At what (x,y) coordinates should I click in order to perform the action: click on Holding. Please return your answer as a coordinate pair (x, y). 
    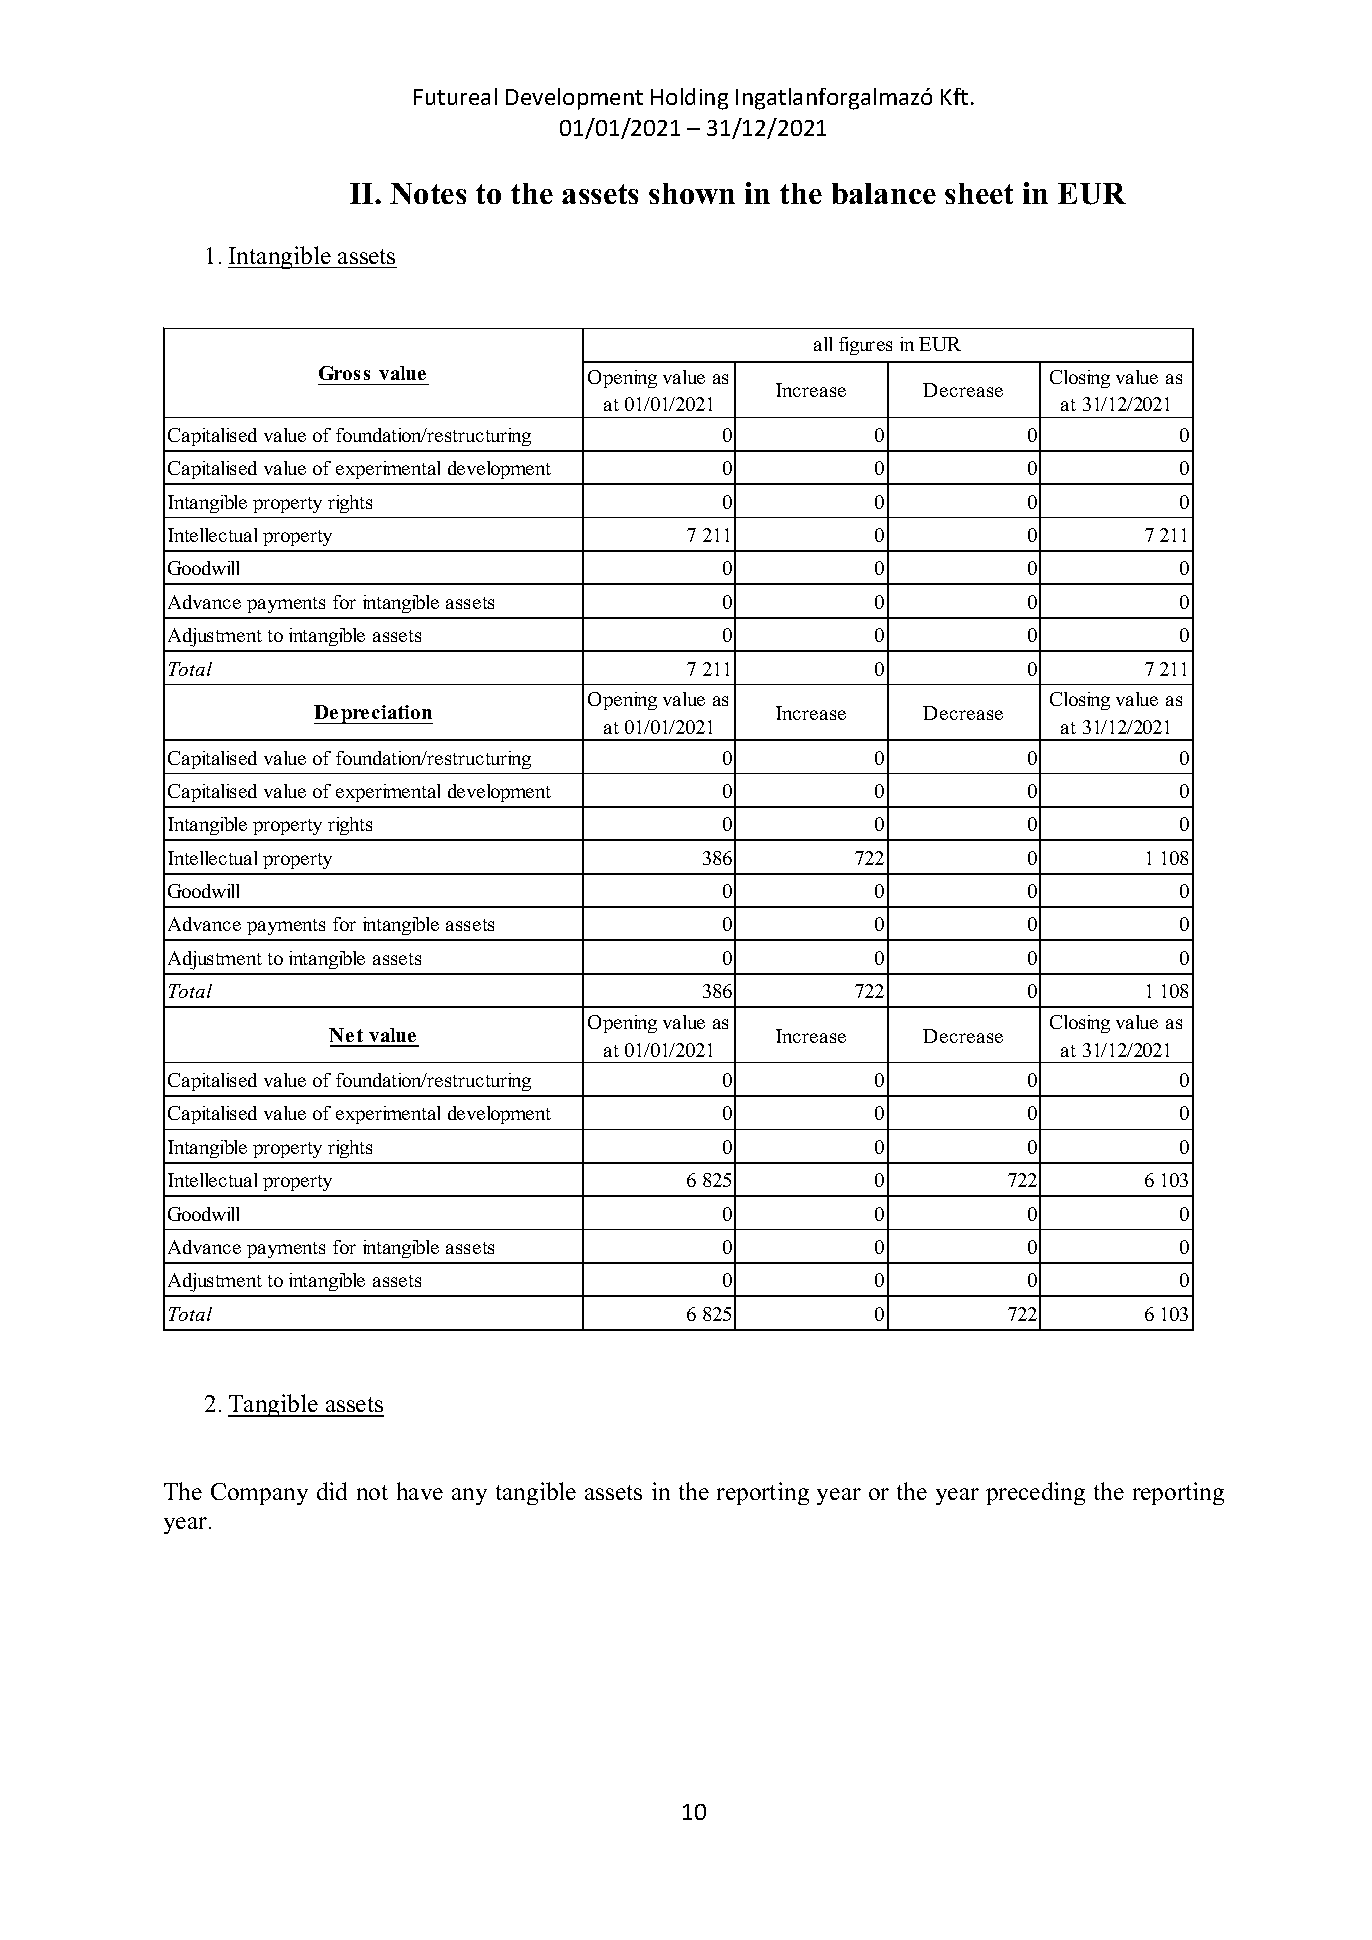
    Looking at the image, I should click on (689, 99).
